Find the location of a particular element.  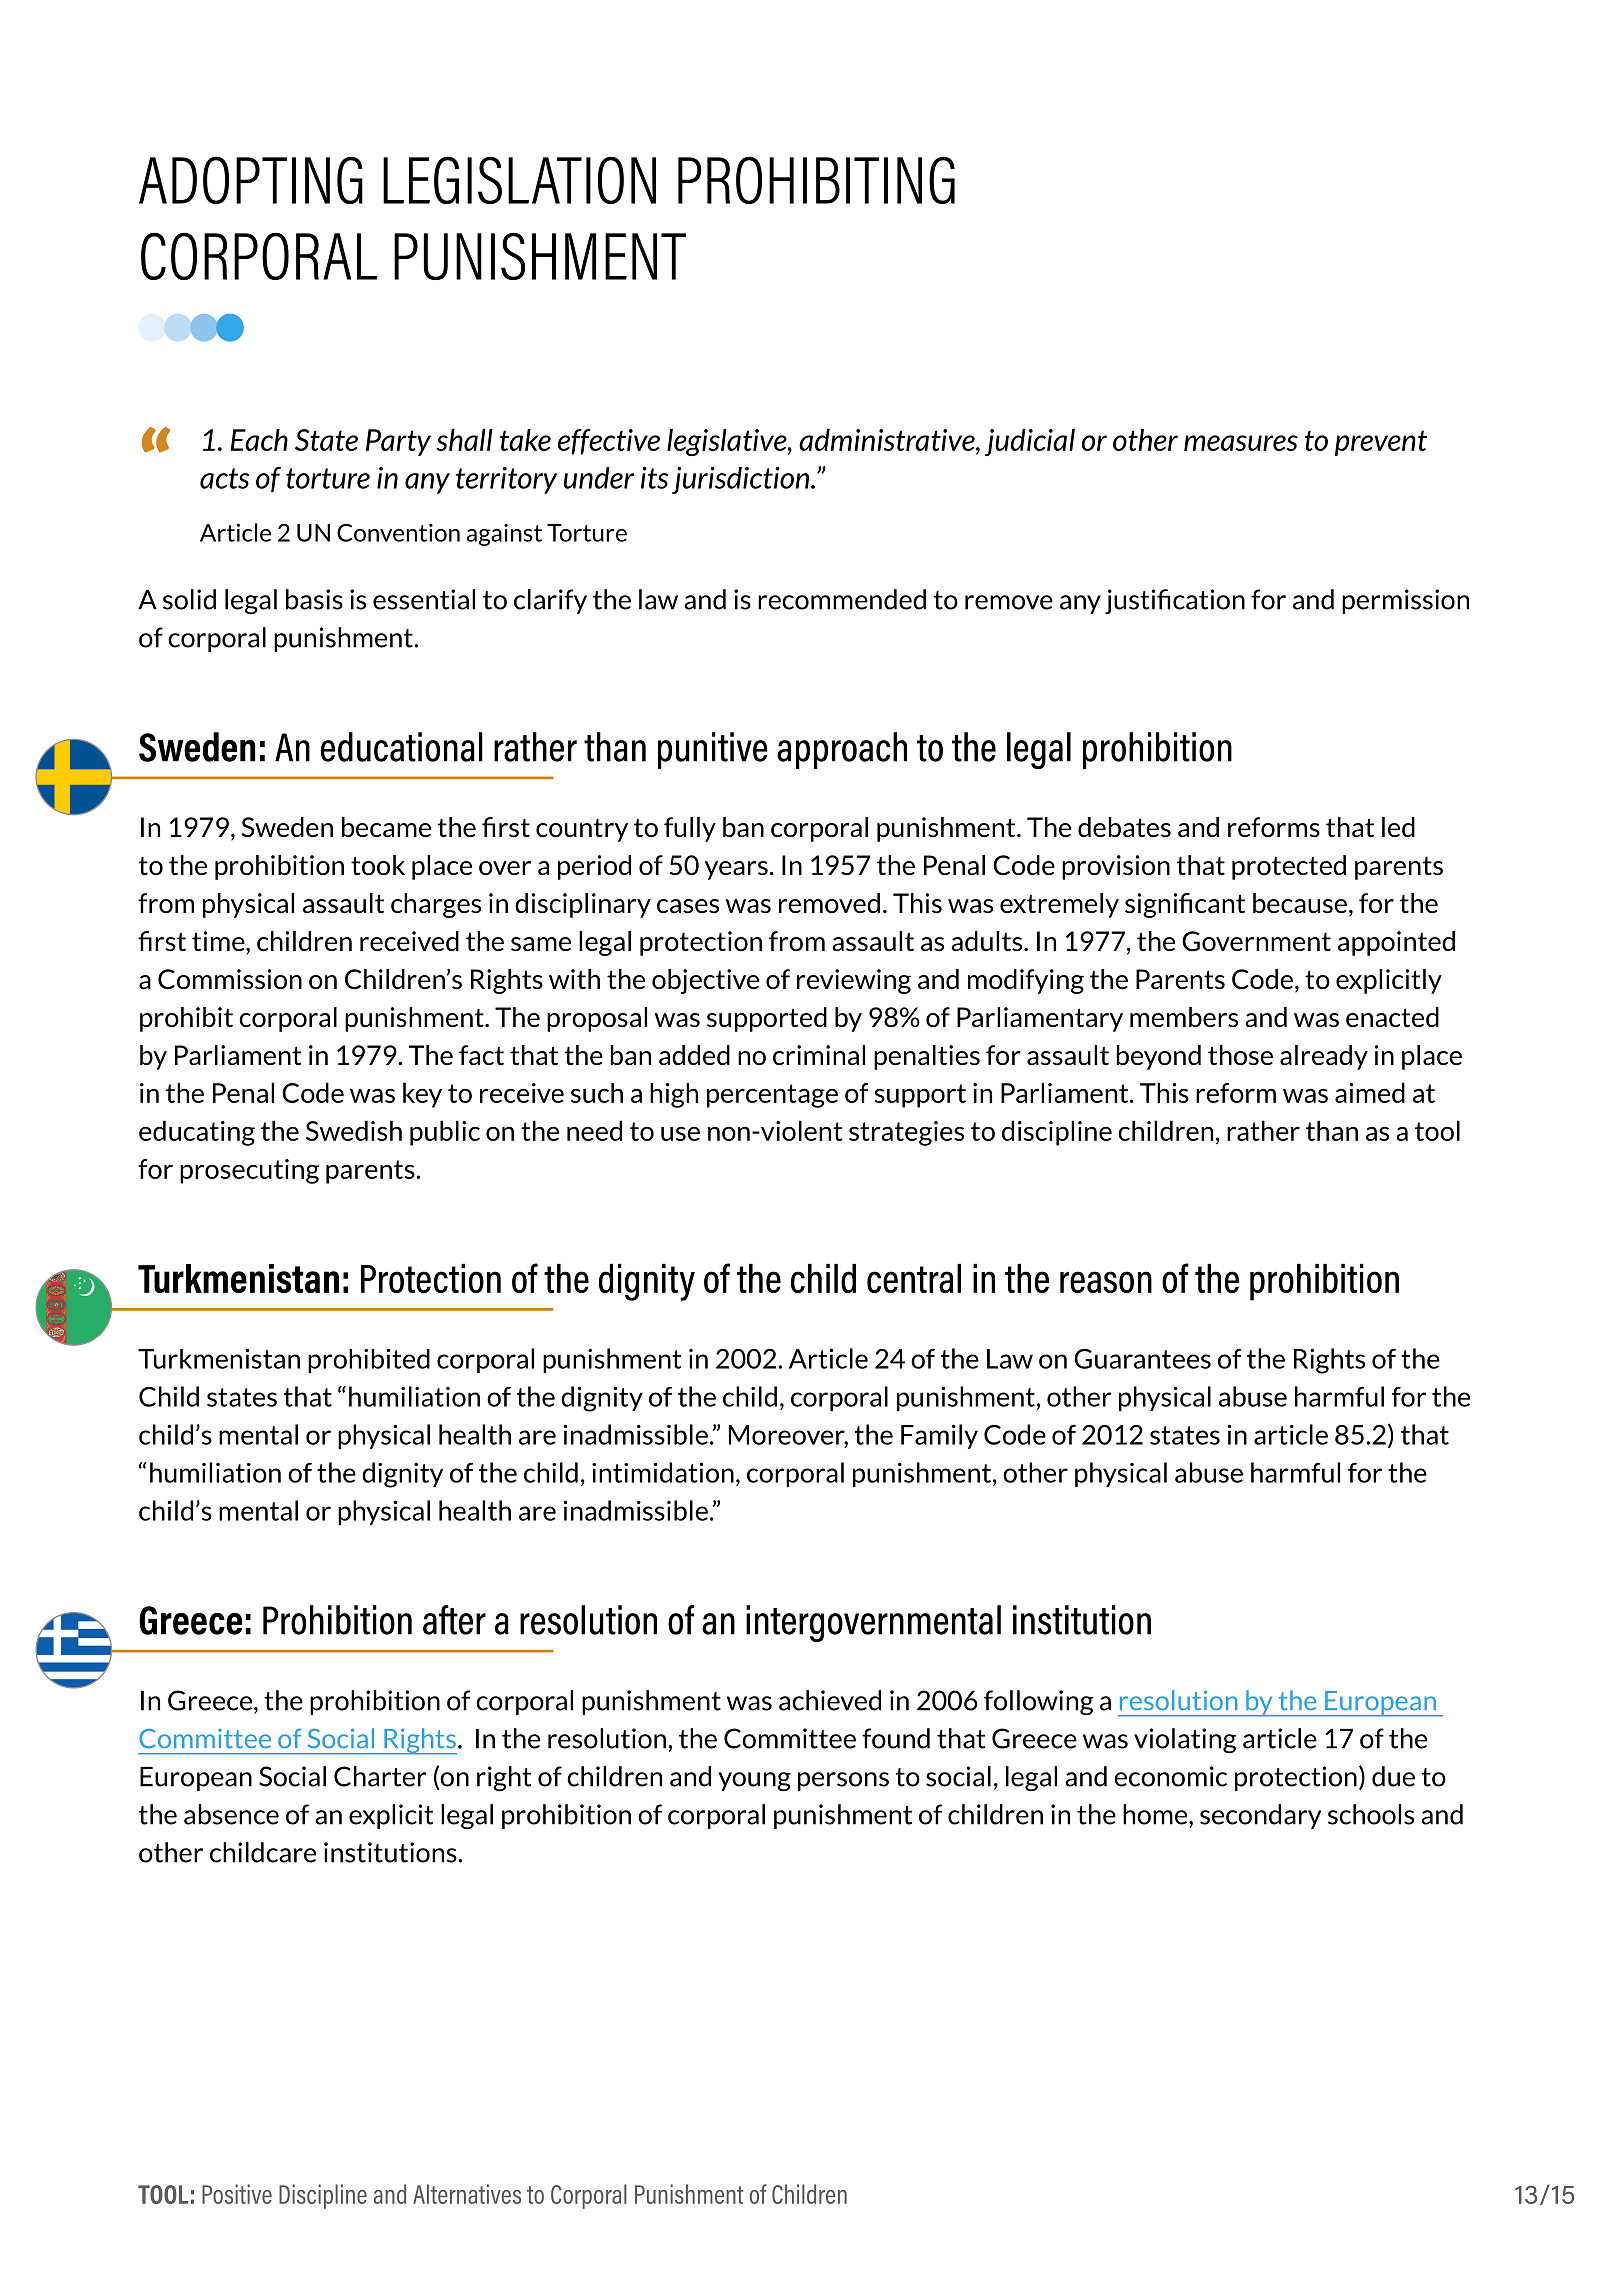

administrative is located at coordinates (888, 439).
